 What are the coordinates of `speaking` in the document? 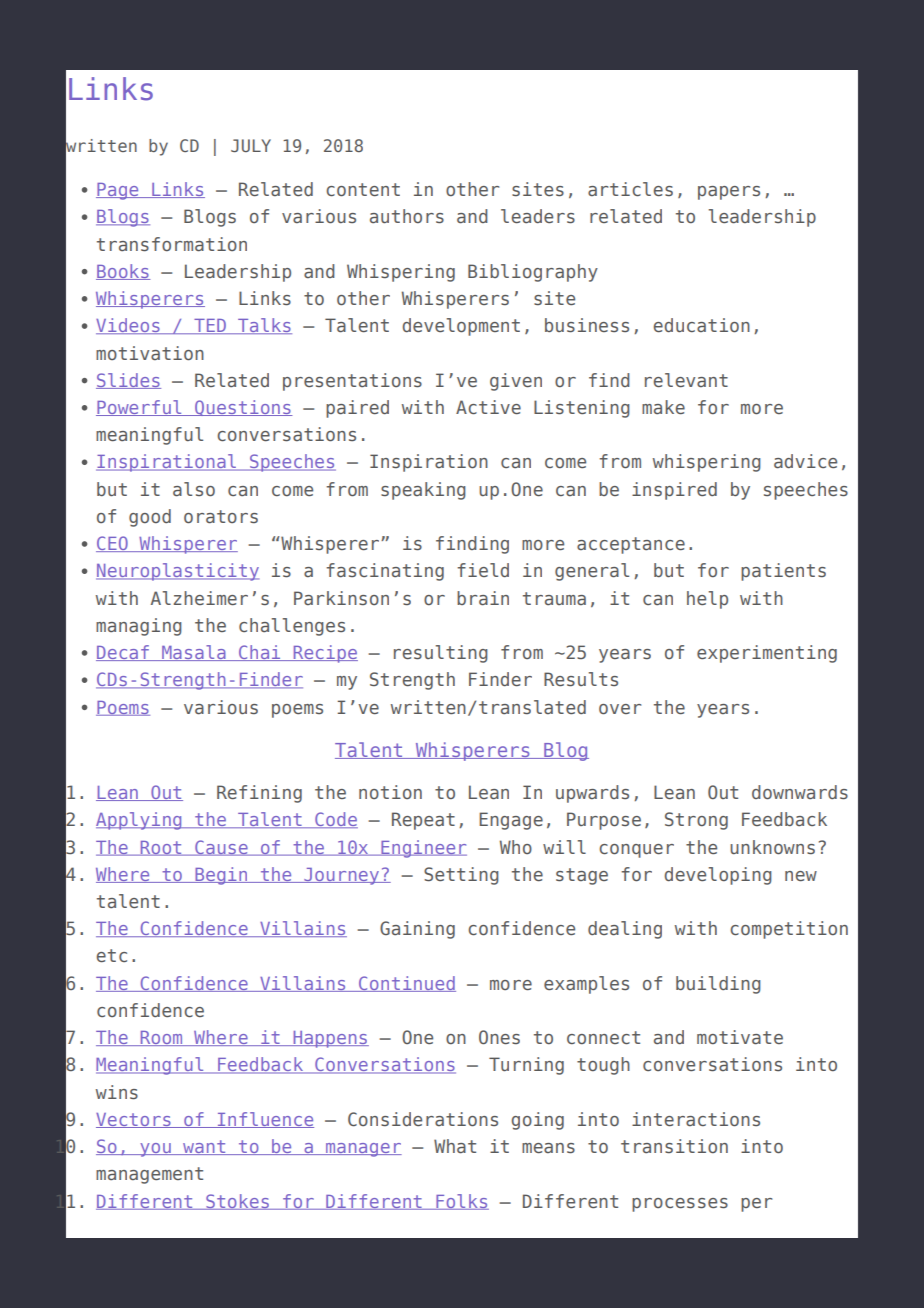 It's located at (423, 491).
